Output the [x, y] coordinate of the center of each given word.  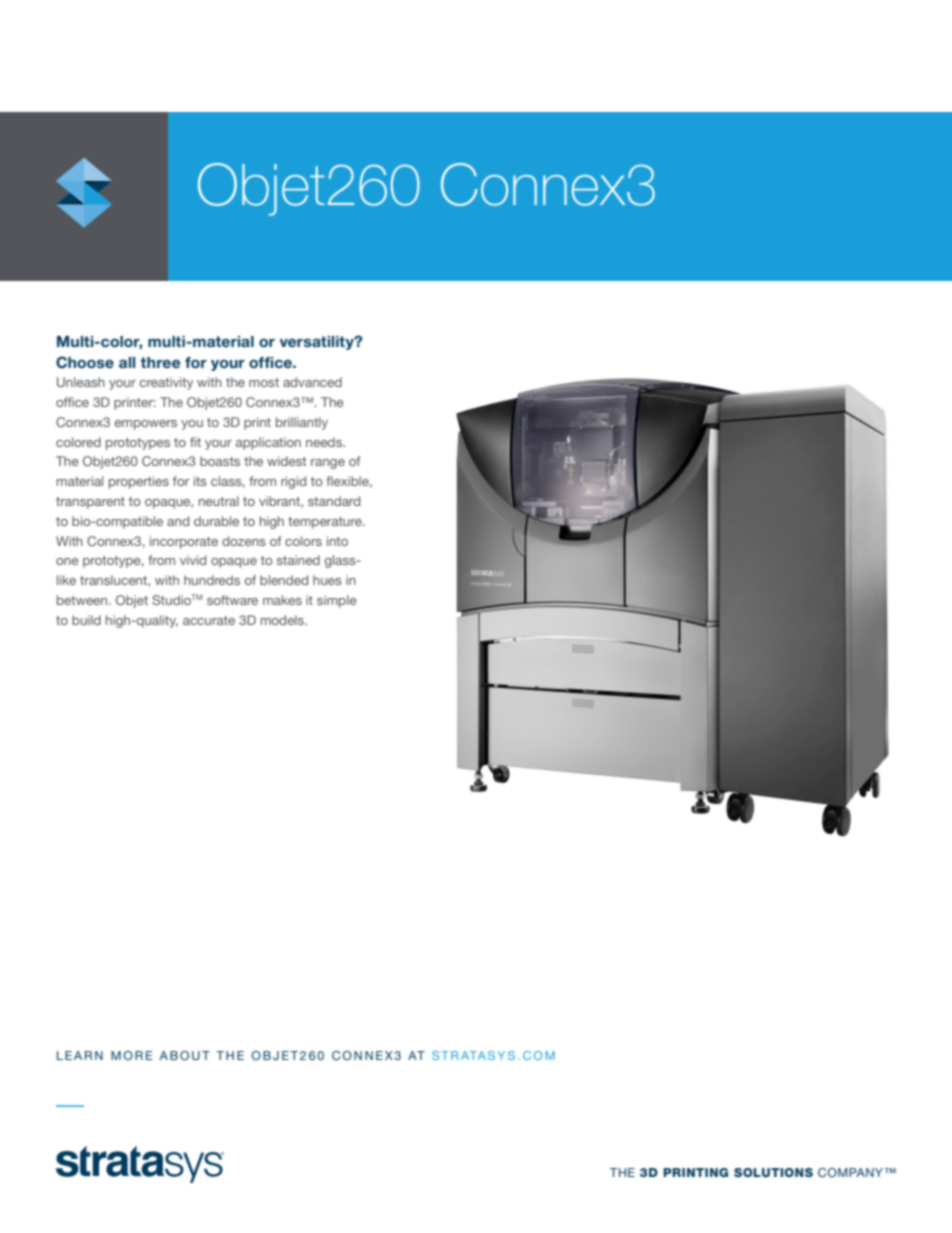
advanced [312, 382]
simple [336, 601]
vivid [193, 560]
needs [325, 442]
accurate [209, 620]
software [232, 600]
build [86, 620]
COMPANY [850, 1172]
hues [327, 580]
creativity [166, 383]
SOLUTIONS [773, 1172]
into [337, 541]
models [283, 620]
